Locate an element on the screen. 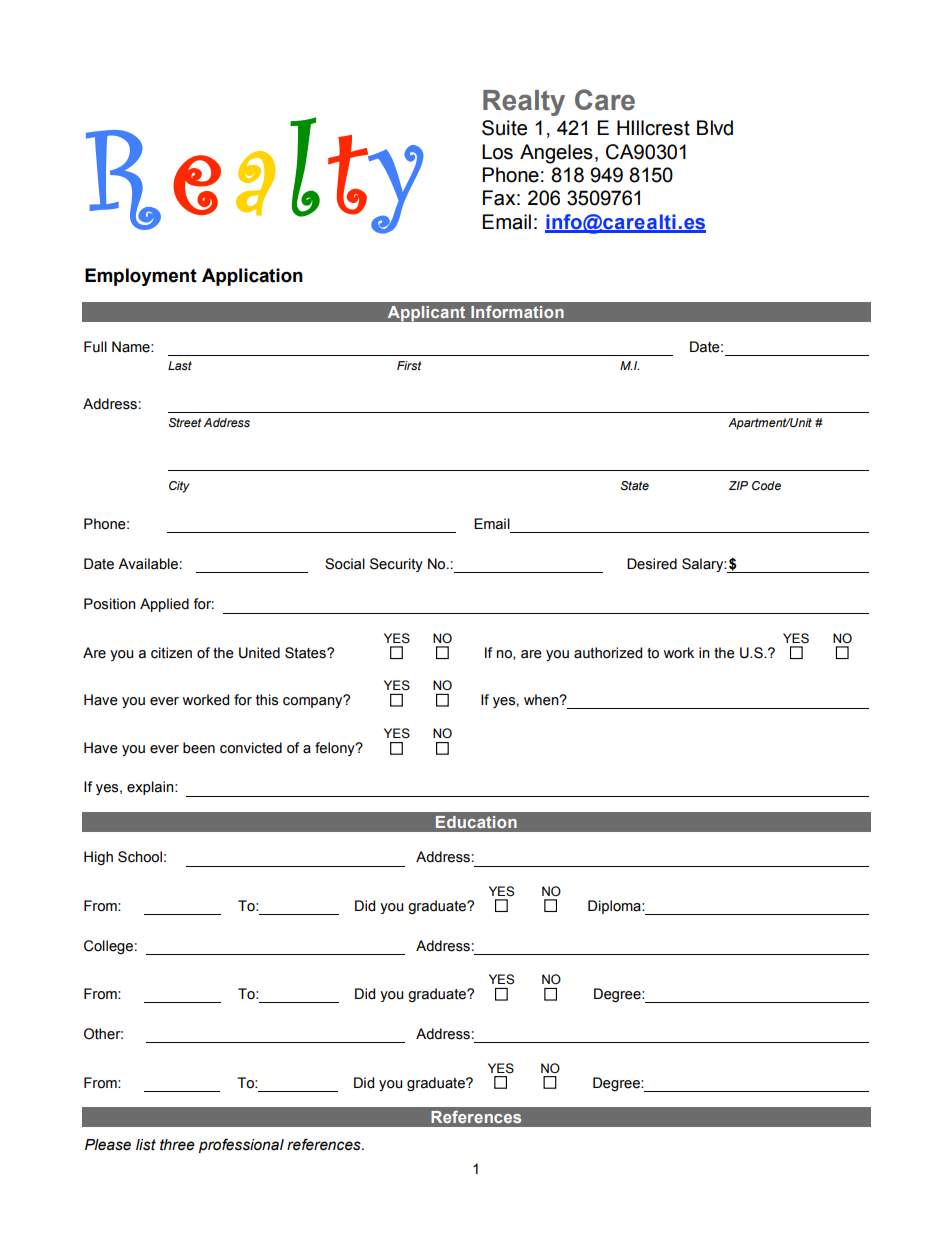 The width and height of the screenshot is (952, 1233). Los is located at coordinates (497, 152).
